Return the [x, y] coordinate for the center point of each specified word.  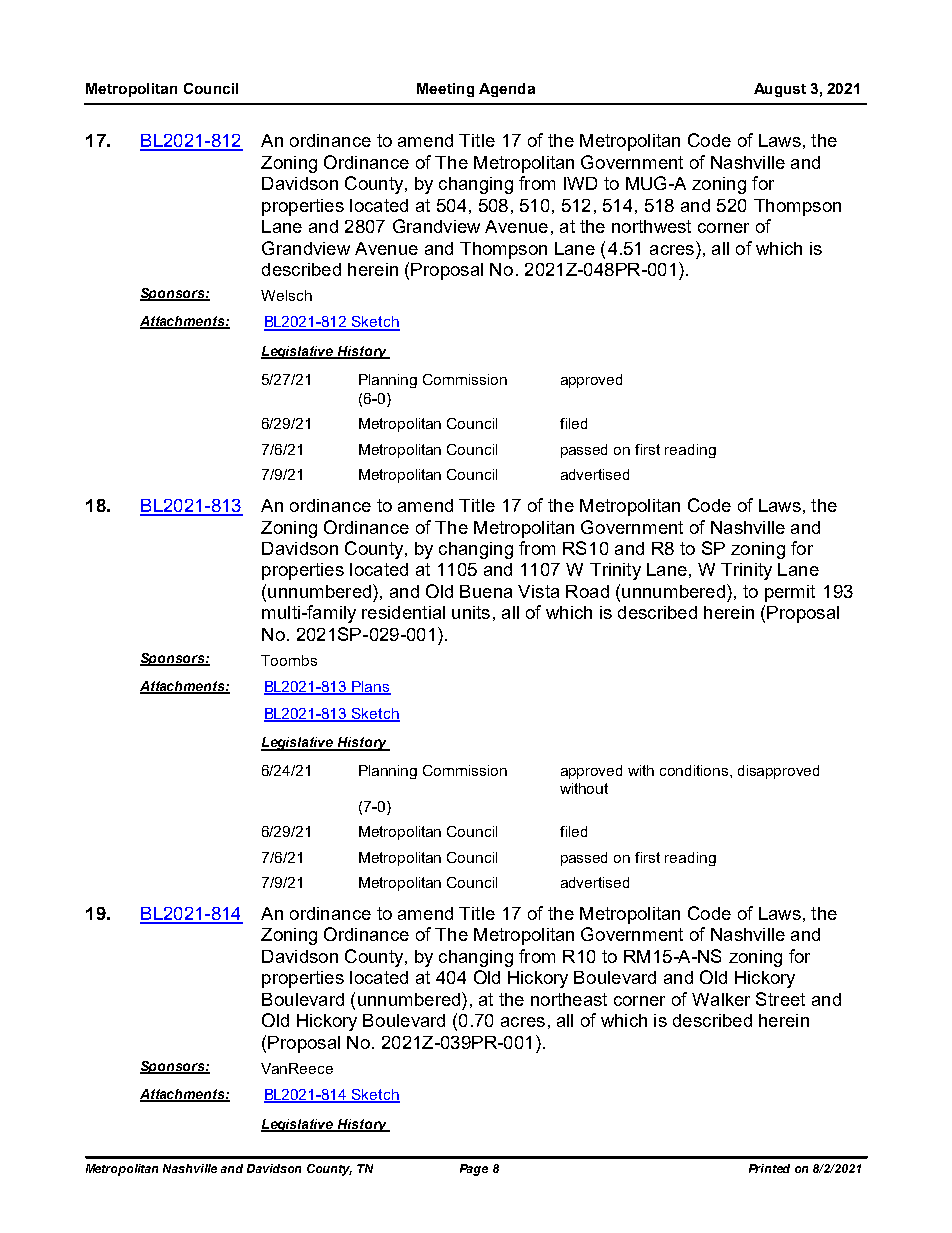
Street [780, 999]
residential [403, 612]
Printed [769, 1168]
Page [474, 1170]
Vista [538, 591]
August [780, 90]
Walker [721, 999]
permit [790, 593]
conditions [695, 770]
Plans [370, 688]
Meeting [445, 90]
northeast [569, 999]
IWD [580, 183]
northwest [651, 226]
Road [587, 591]
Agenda [507, 90]
